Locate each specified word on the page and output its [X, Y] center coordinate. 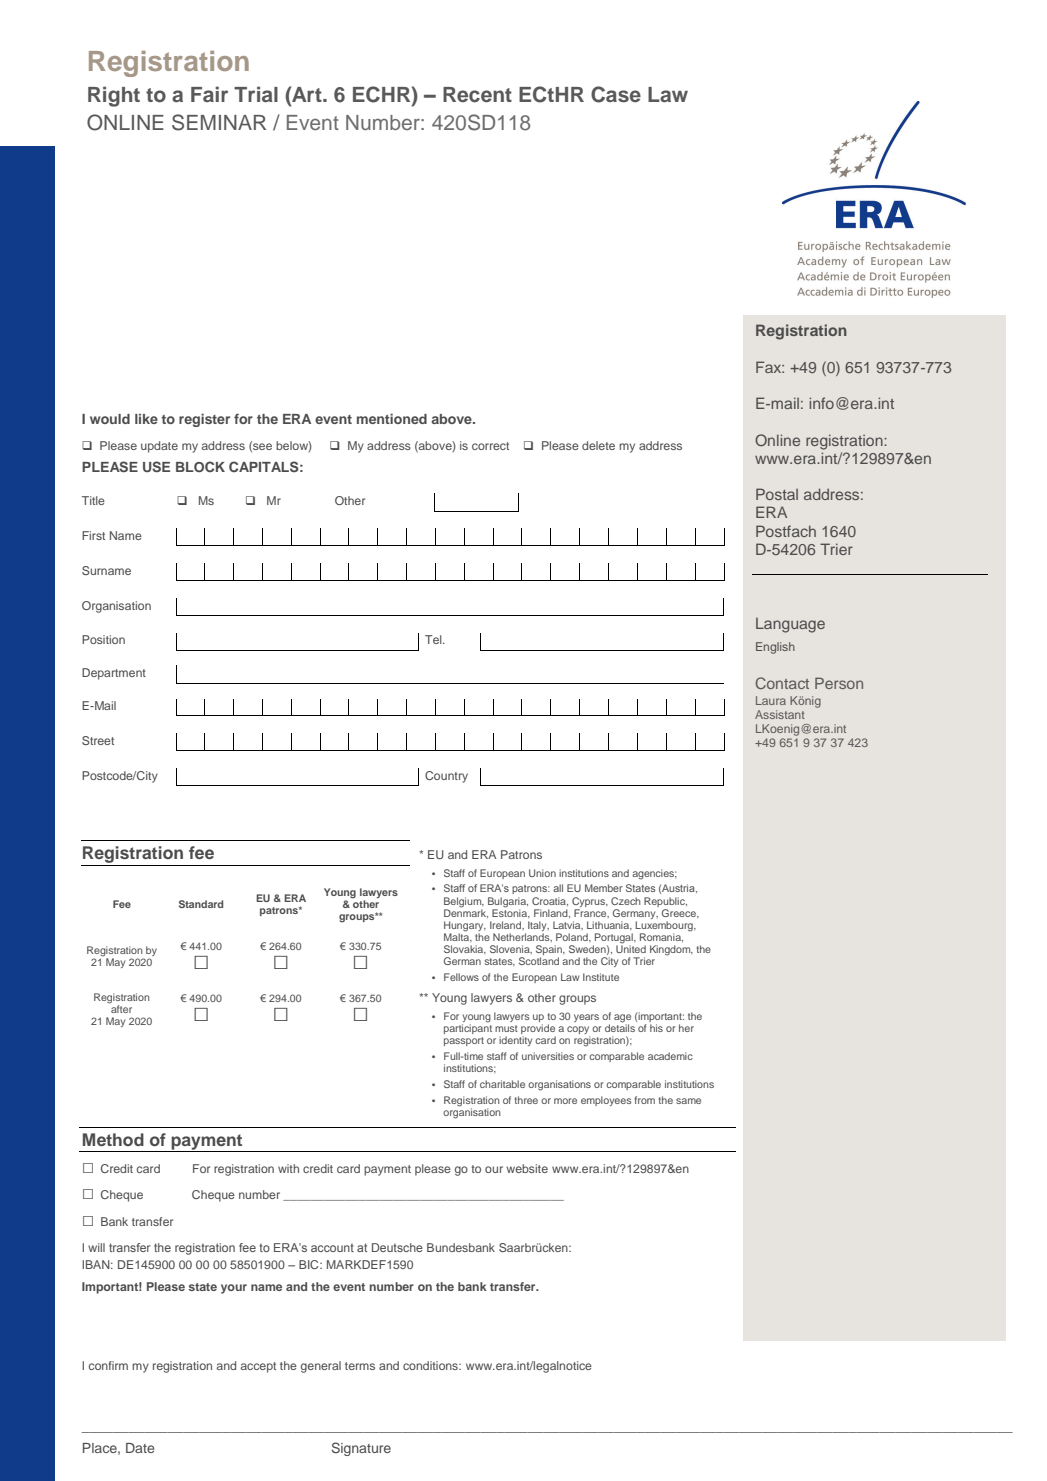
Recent [477, 95]
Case [616, 94]
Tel [434, 639]
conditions [431, 1365]
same [688, 1101]
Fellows [461, 977]
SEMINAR [219, 122]
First [93, 535]
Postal [777, 494]
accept [258, 1367]
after [120, 1008]
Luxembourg [665, 927]
